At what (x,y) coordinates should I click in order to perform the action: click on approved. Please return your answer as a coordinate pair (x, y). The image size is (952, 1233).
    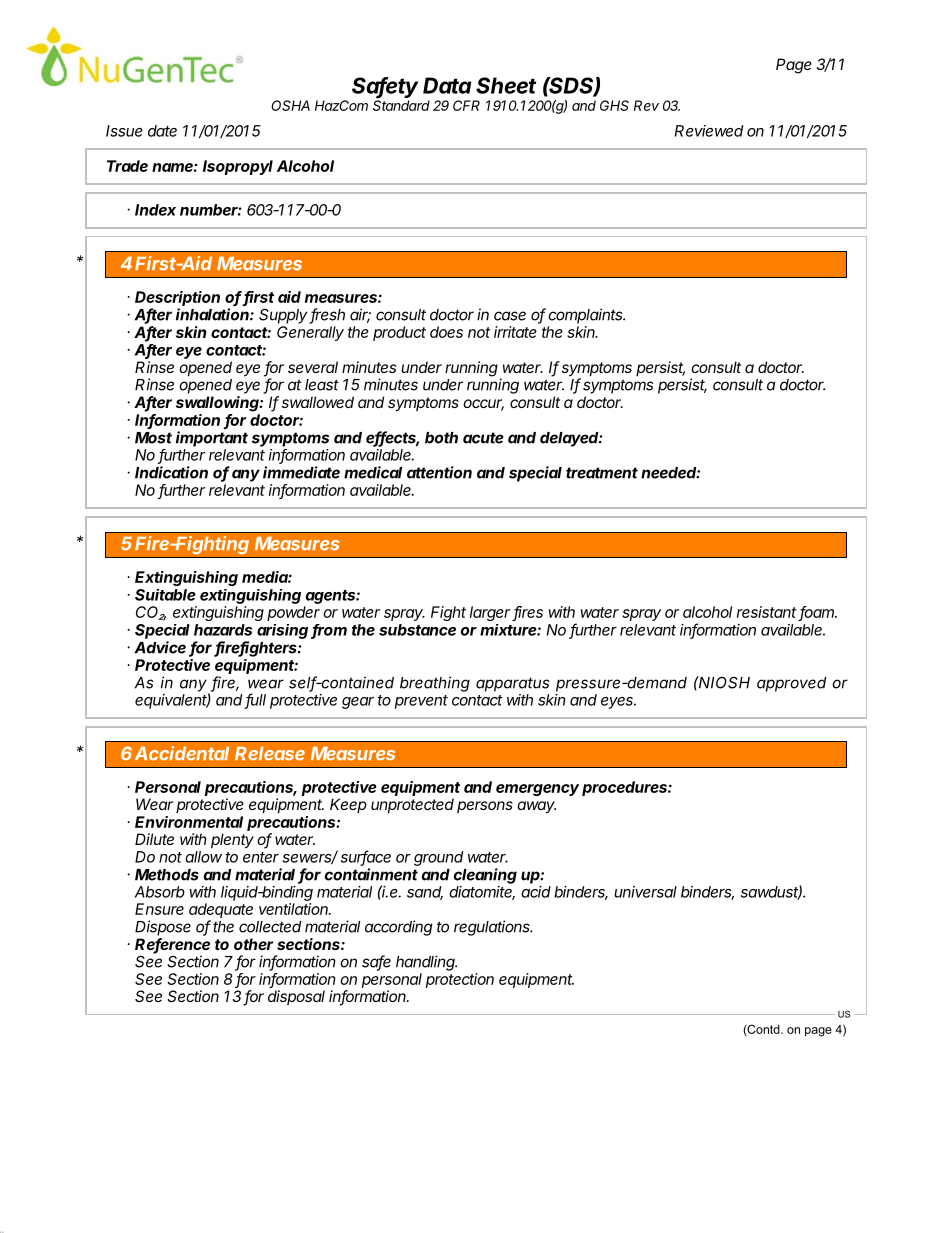
    Looking at the image, I should click on (791, 684).
